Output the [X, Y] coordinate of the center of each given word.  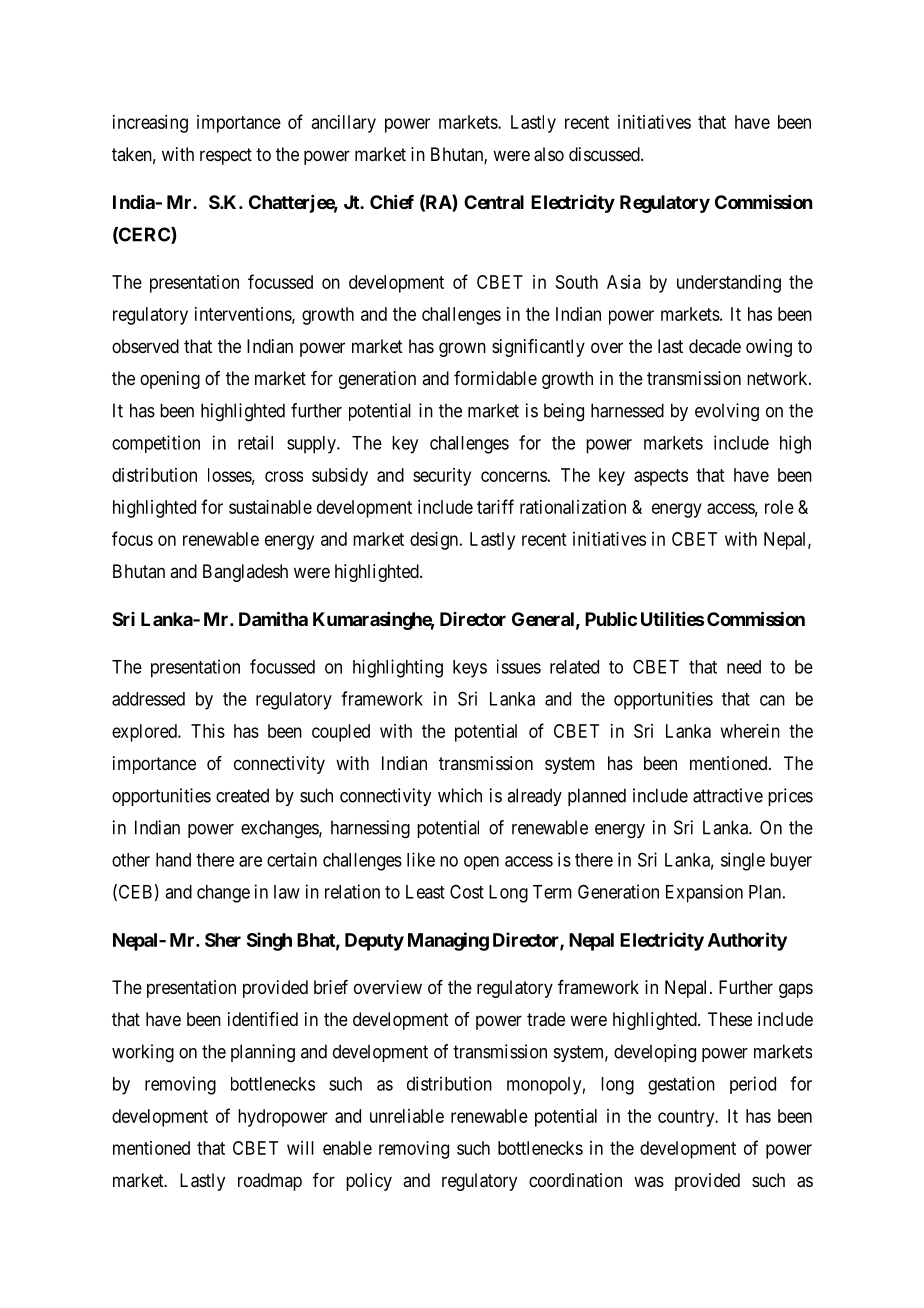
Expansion [704, 893]
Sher [223, 940]
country [687, 1118]
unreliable [407, 1116]
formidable [495, 378]
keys [470, 669]
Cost [467, 892]
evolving [727, 412]
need [744, 667]
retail [255, 442]
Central [494, 202]
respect [226, 156]
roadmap [270, 1182]
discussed [605, 154]
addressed [148, 699]
